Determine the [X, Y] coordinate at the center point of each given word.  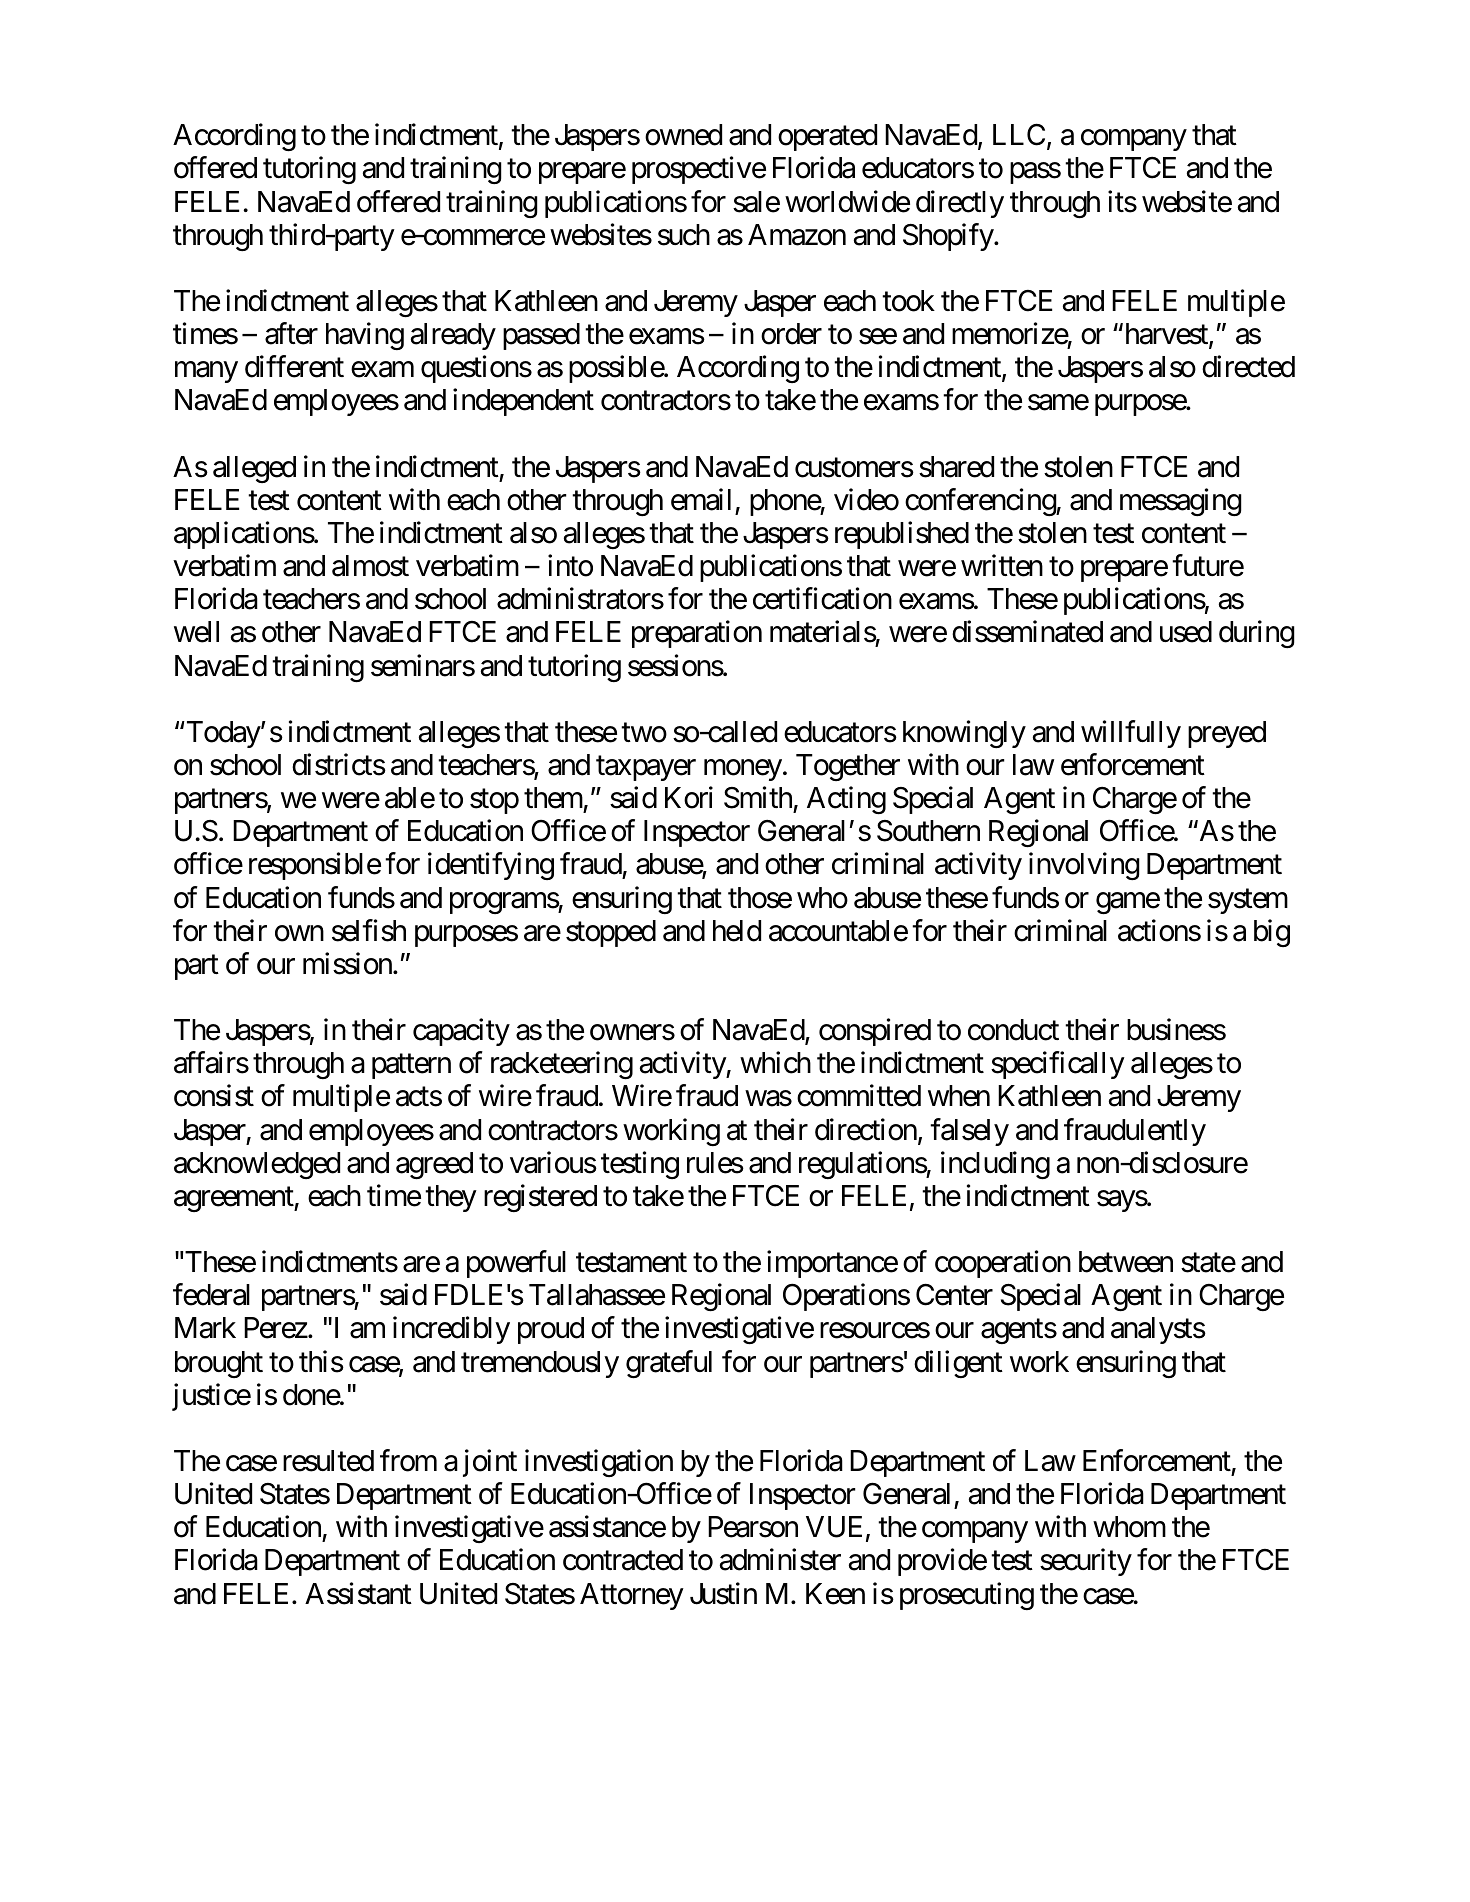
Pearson [753, 1527]
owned [683, 135]
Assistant [358, 1593]
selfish [369, 930]
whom [1129, 1527]
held [737, 931]
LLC [1019, 135]
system [1248, 901]
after [291, 334]
